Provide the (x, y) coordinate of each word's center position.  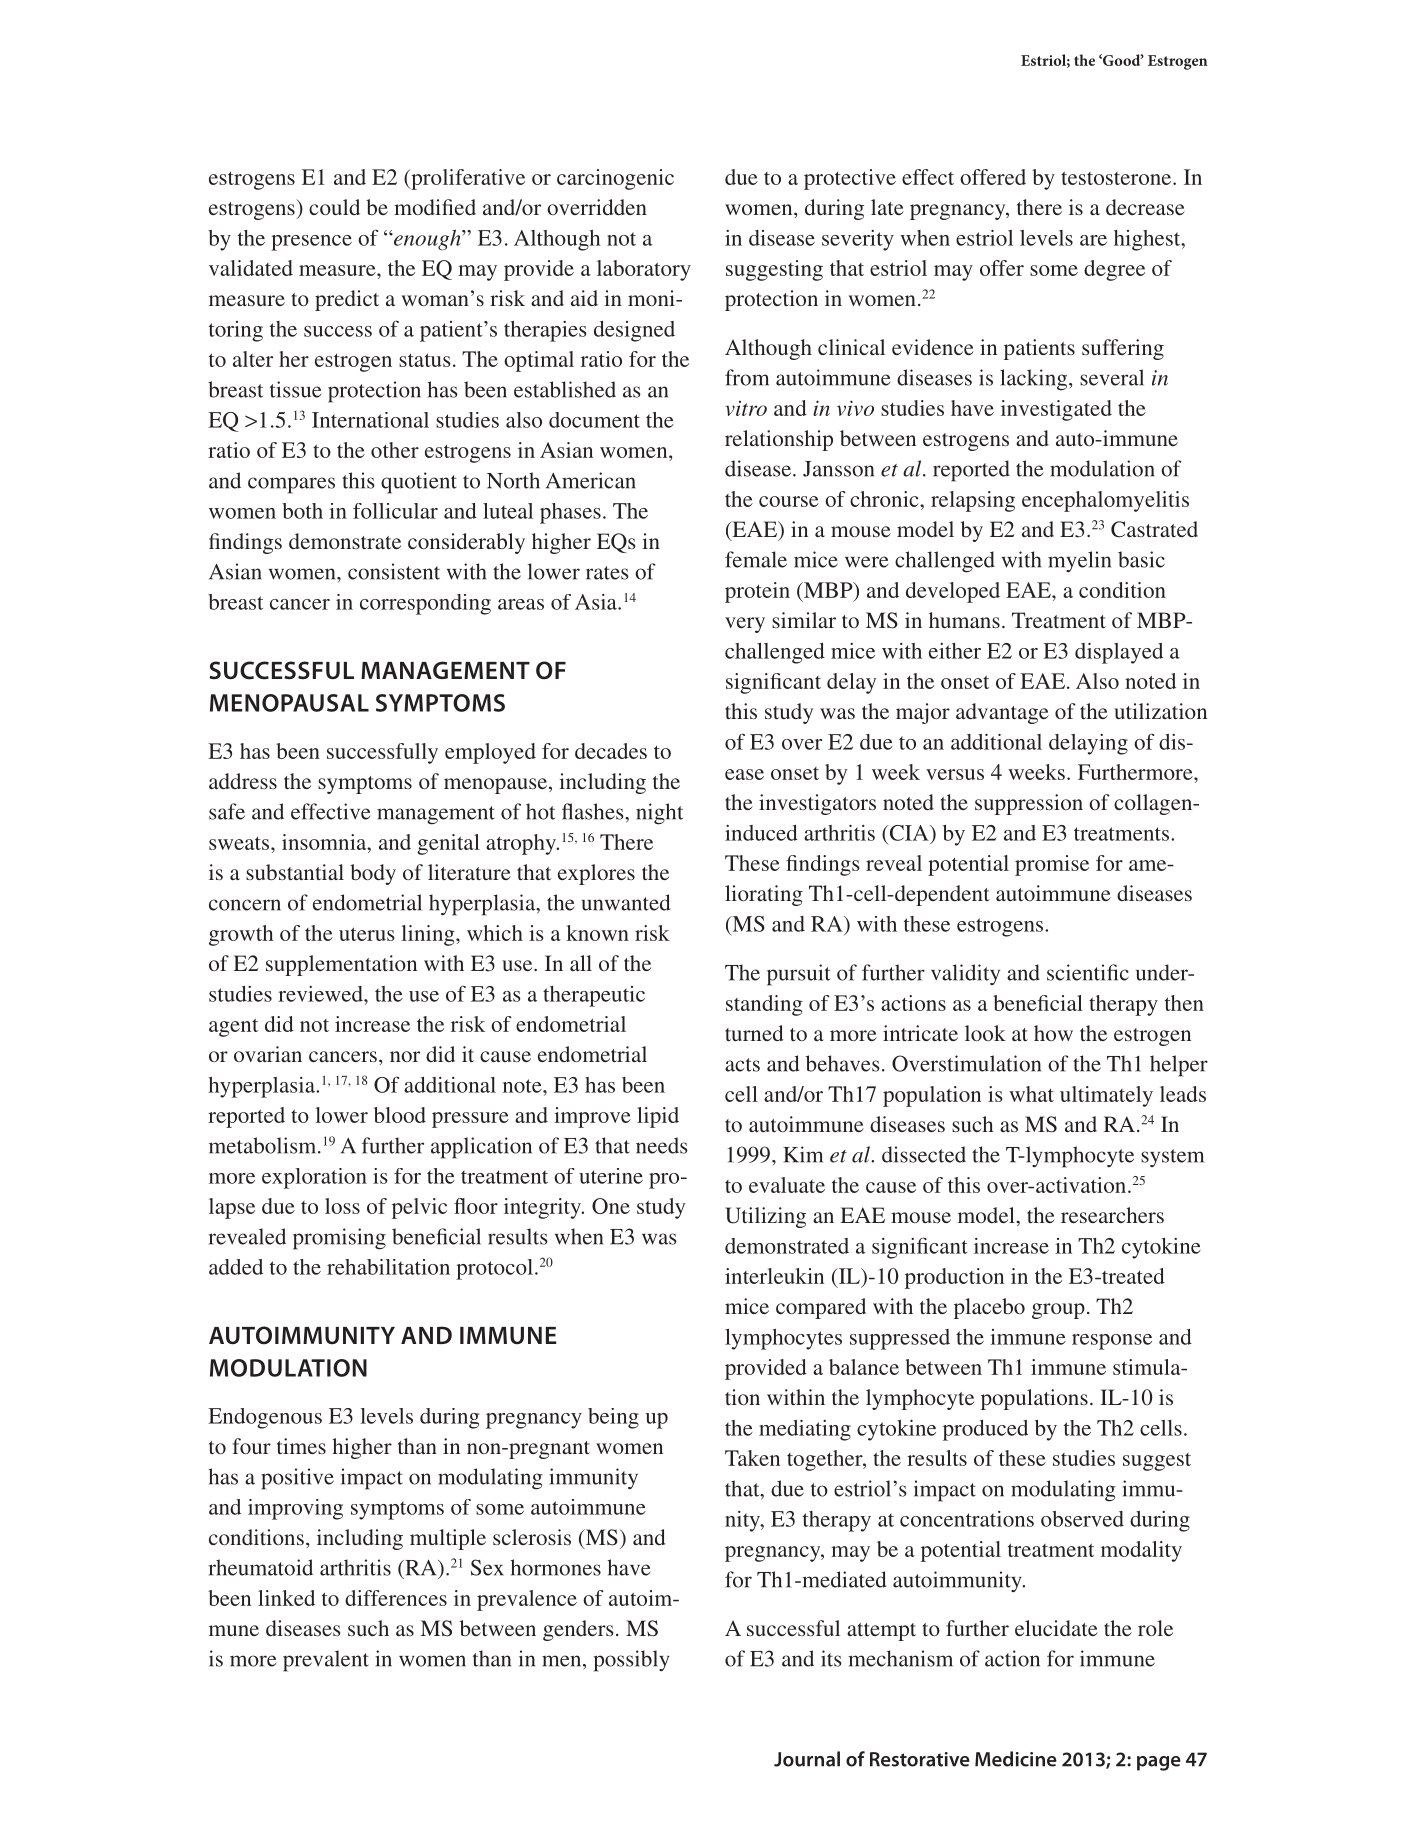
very (745, 625)
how (1053, 1033)
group (1058, 1311)
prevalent (326, 1661)
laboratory (644, 270)
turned (754, 1033)
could (334, 207)
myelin (1079, 561)
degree (1114, 270)
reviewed (321, 994)
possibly (632, 1661)
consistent (394, 571)
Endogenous (265, 1418)
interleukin (774, 1276)
